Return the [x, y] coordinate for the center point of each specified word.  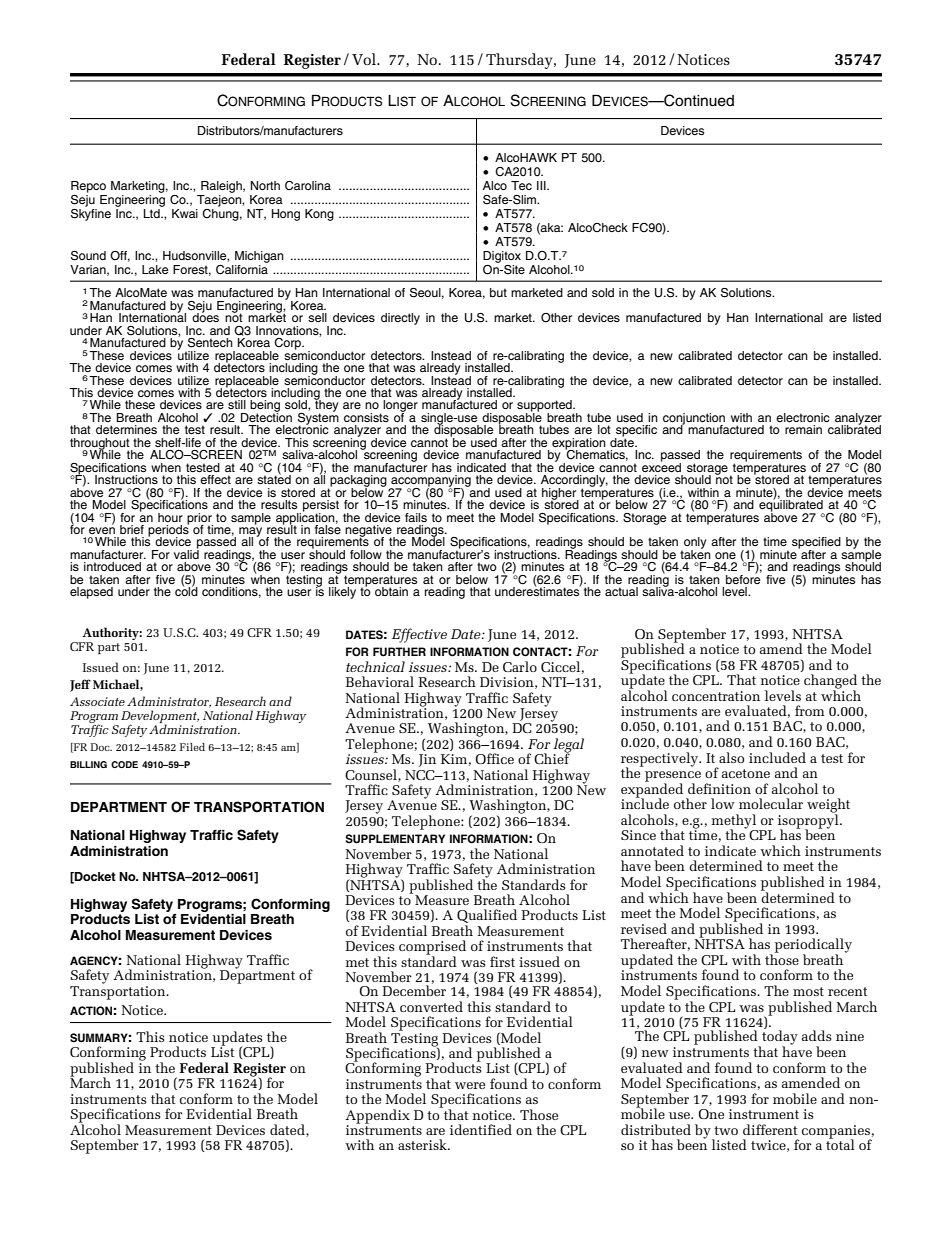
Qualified [487, 917]
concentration [716, 696]
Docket [94, 877]
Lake [155, 269]
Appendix [377, 1117]
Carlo [520, 666]
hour [170, 517]
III [542, 185]
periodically [813, 946]
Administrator [169, 702]
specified [816, 544]
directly [400, 319]
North [265, 185]
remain [803, 429]
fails [416, 517]
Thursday [520, 61]
